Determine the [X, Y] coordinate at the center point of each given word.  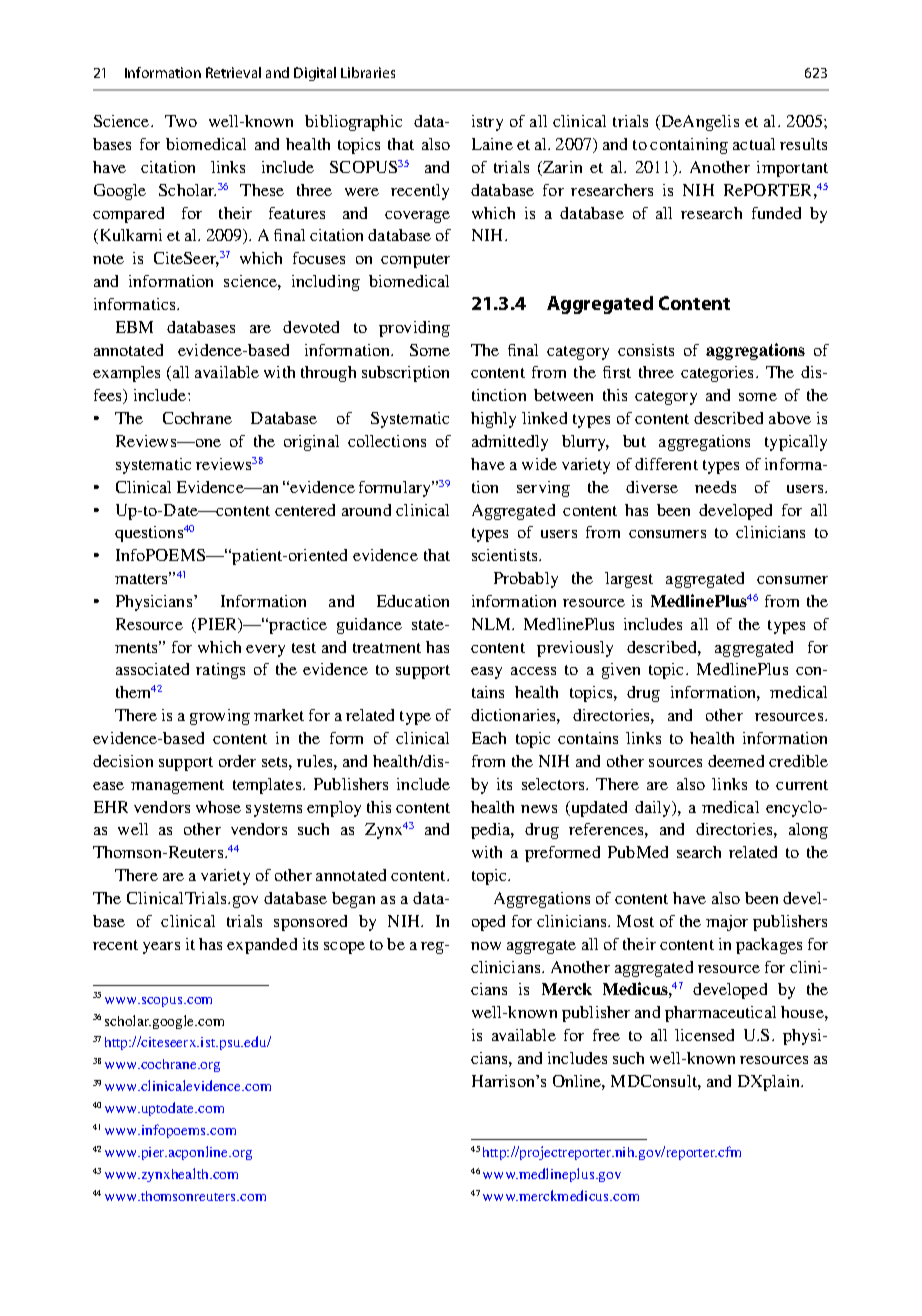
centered [305, 510]
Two [181, 121]
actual [754, 144]
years [161, 948]
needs [715, 487]
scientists [506, 555]
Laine [492, 144]
